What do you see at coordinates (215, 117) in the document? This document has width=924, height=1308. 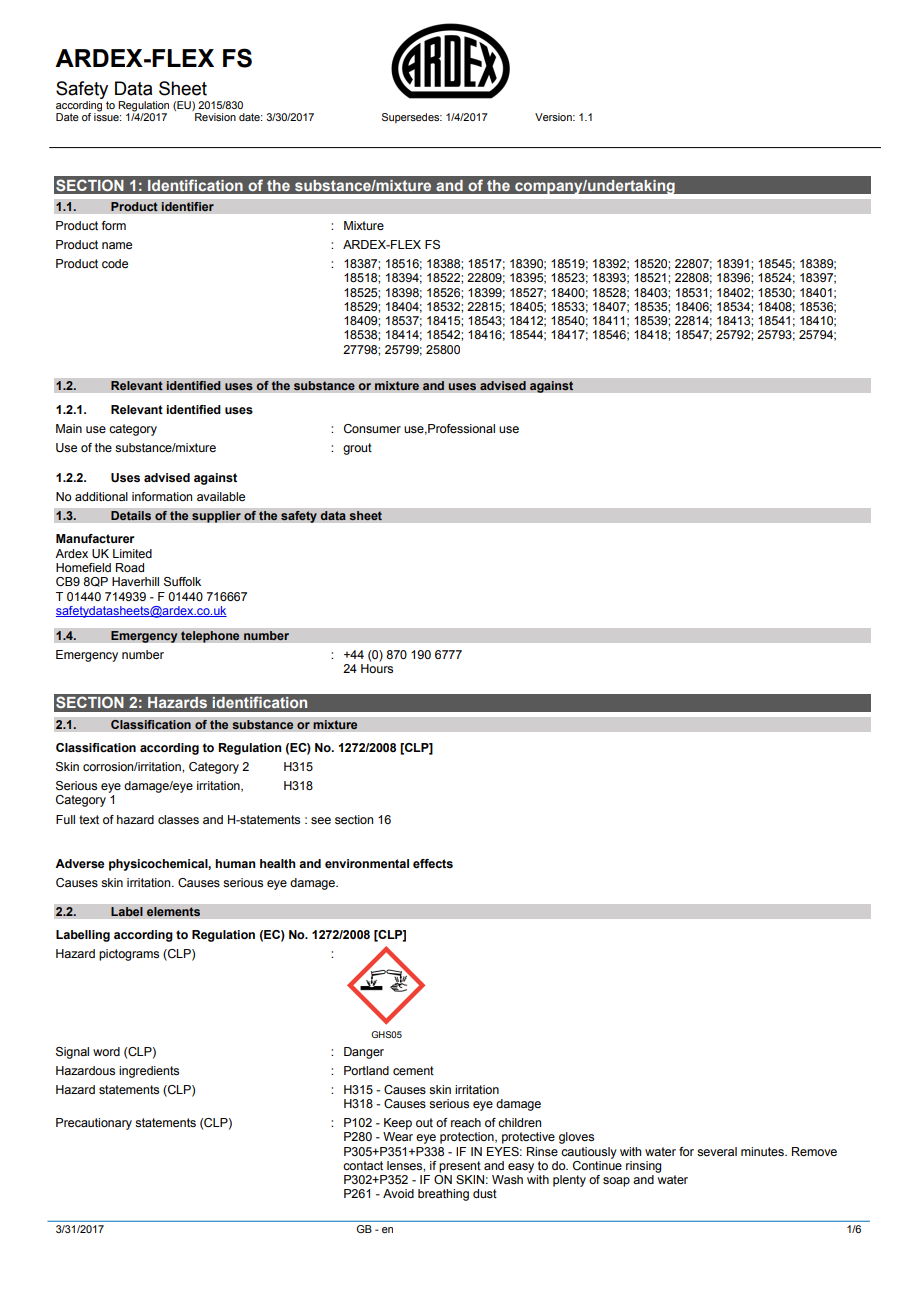 I see `Revision` at bounding box center [215, 117].
